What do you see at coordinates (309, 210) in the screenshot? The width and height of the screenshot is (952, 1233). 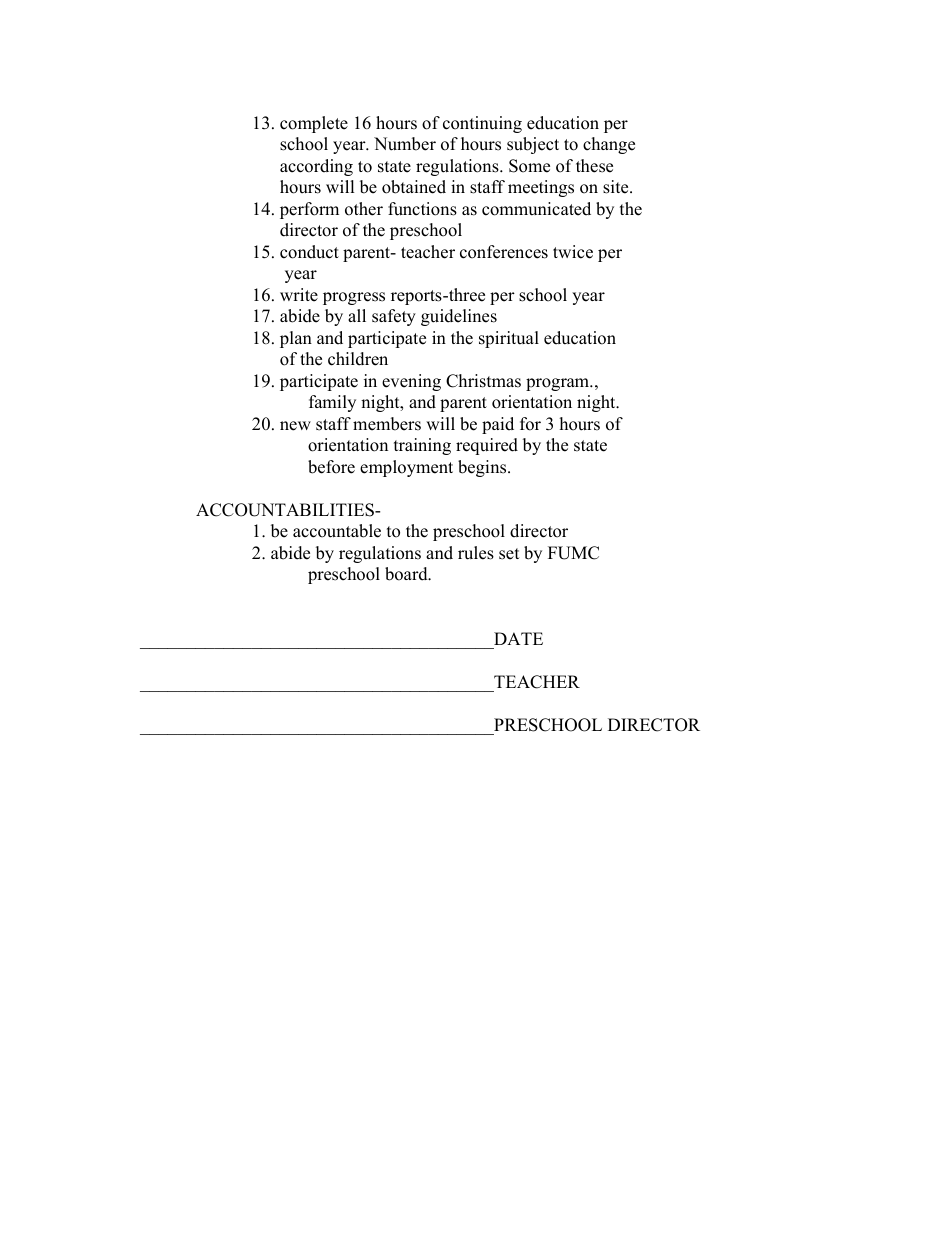 I see `perform` at bounding box center [309, 210].
